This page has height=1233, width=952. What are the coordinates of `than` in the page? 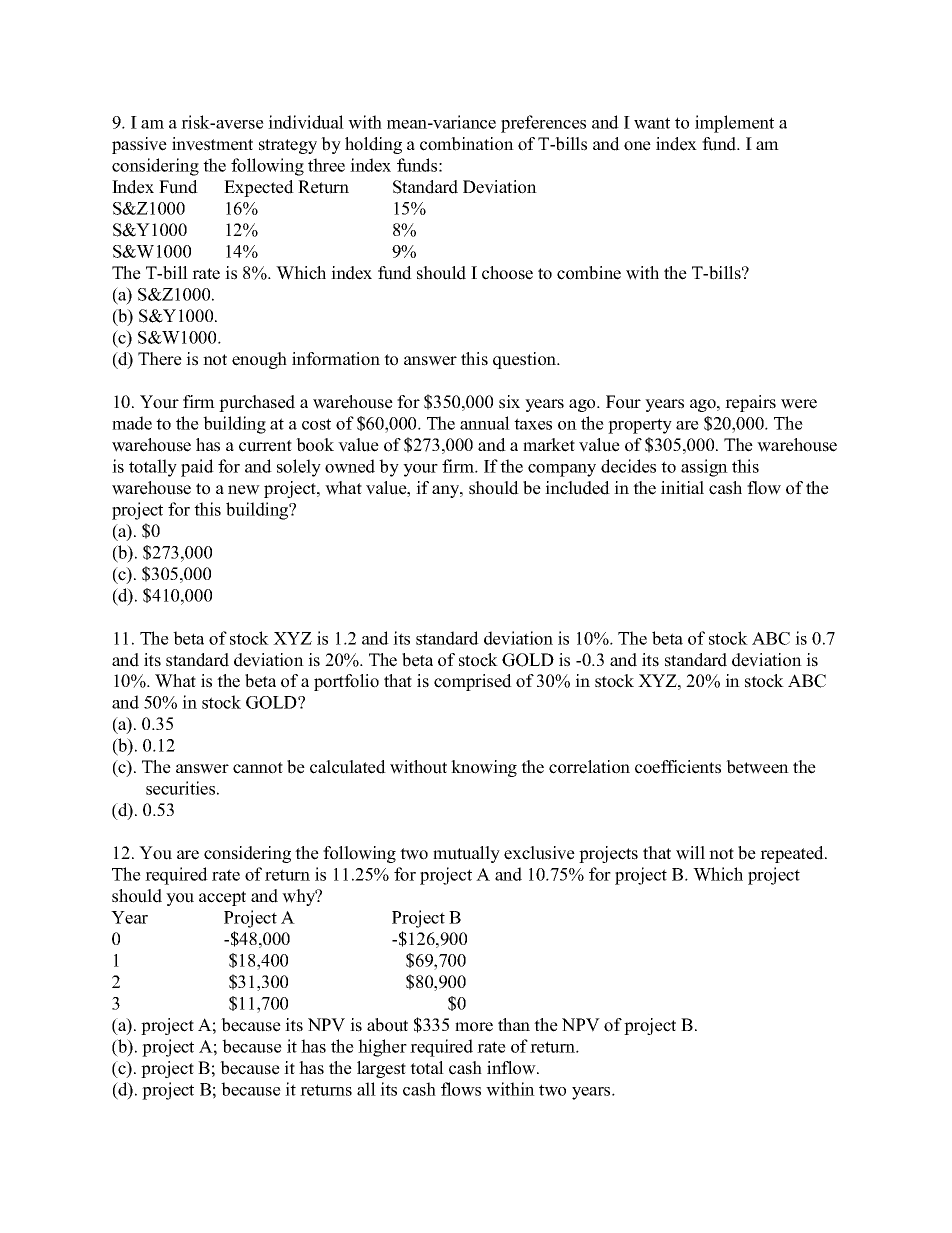 It's located at (514, 1024).
